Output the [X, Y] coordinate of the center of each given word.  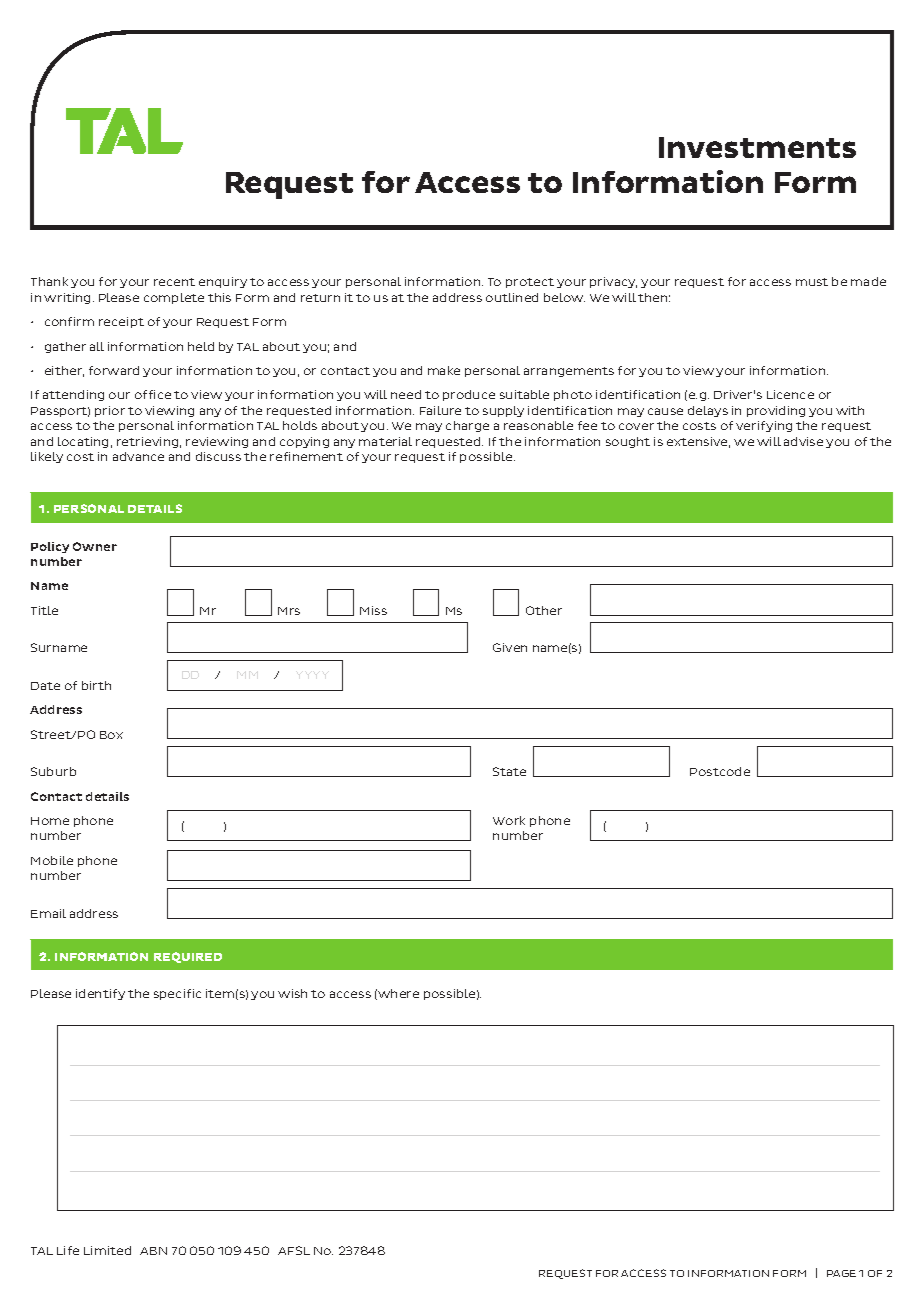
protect [530, 283]
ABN [153, 1251]
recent [174, 282]
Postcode [720, 771]
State [509, 771]
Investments [757, 147]
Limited [107, 1250]
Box [111, 735]
